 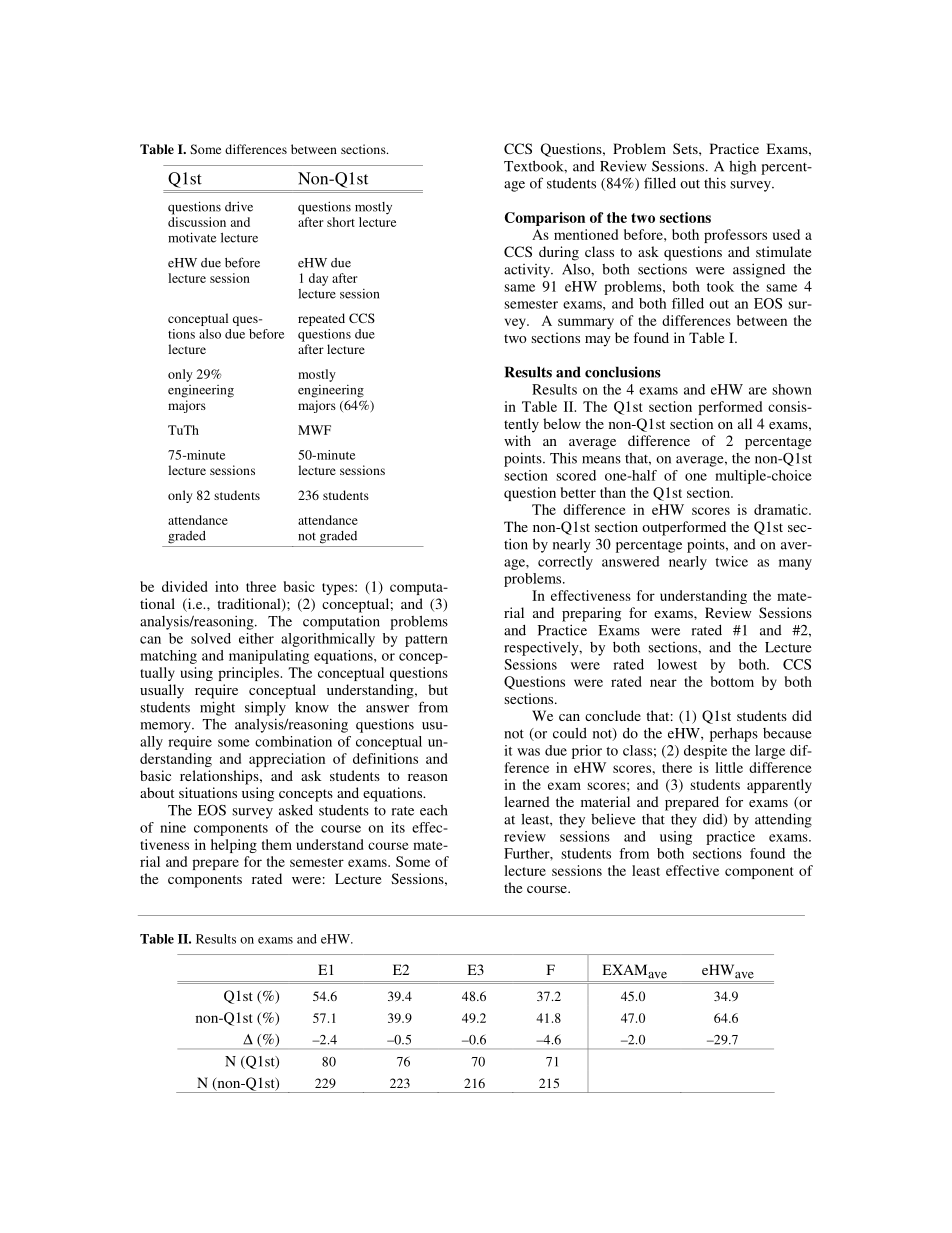 I want to click on attending, so click(x=783, y=820).
